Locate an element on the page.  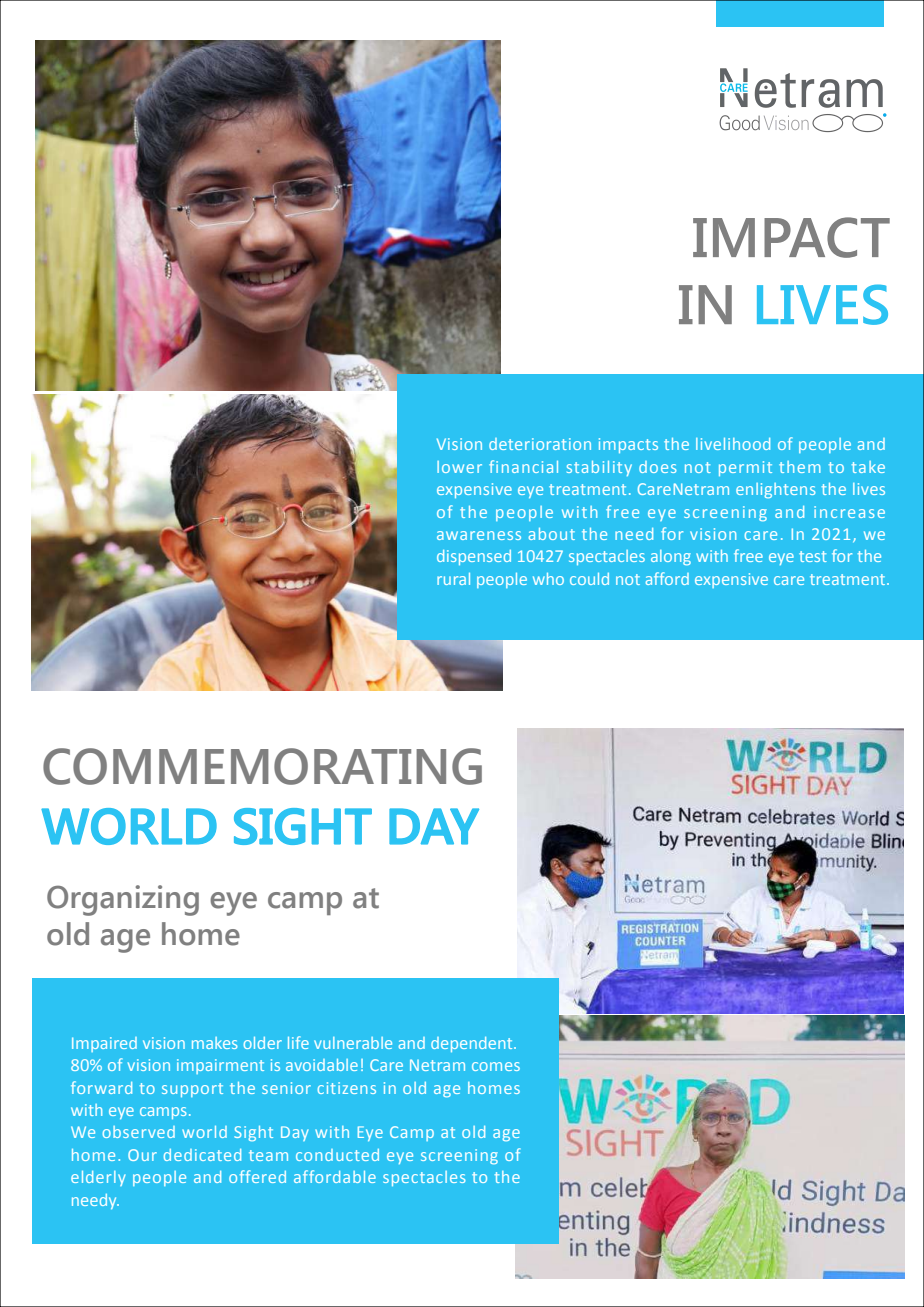
could is located at coordinates (589, 579).
